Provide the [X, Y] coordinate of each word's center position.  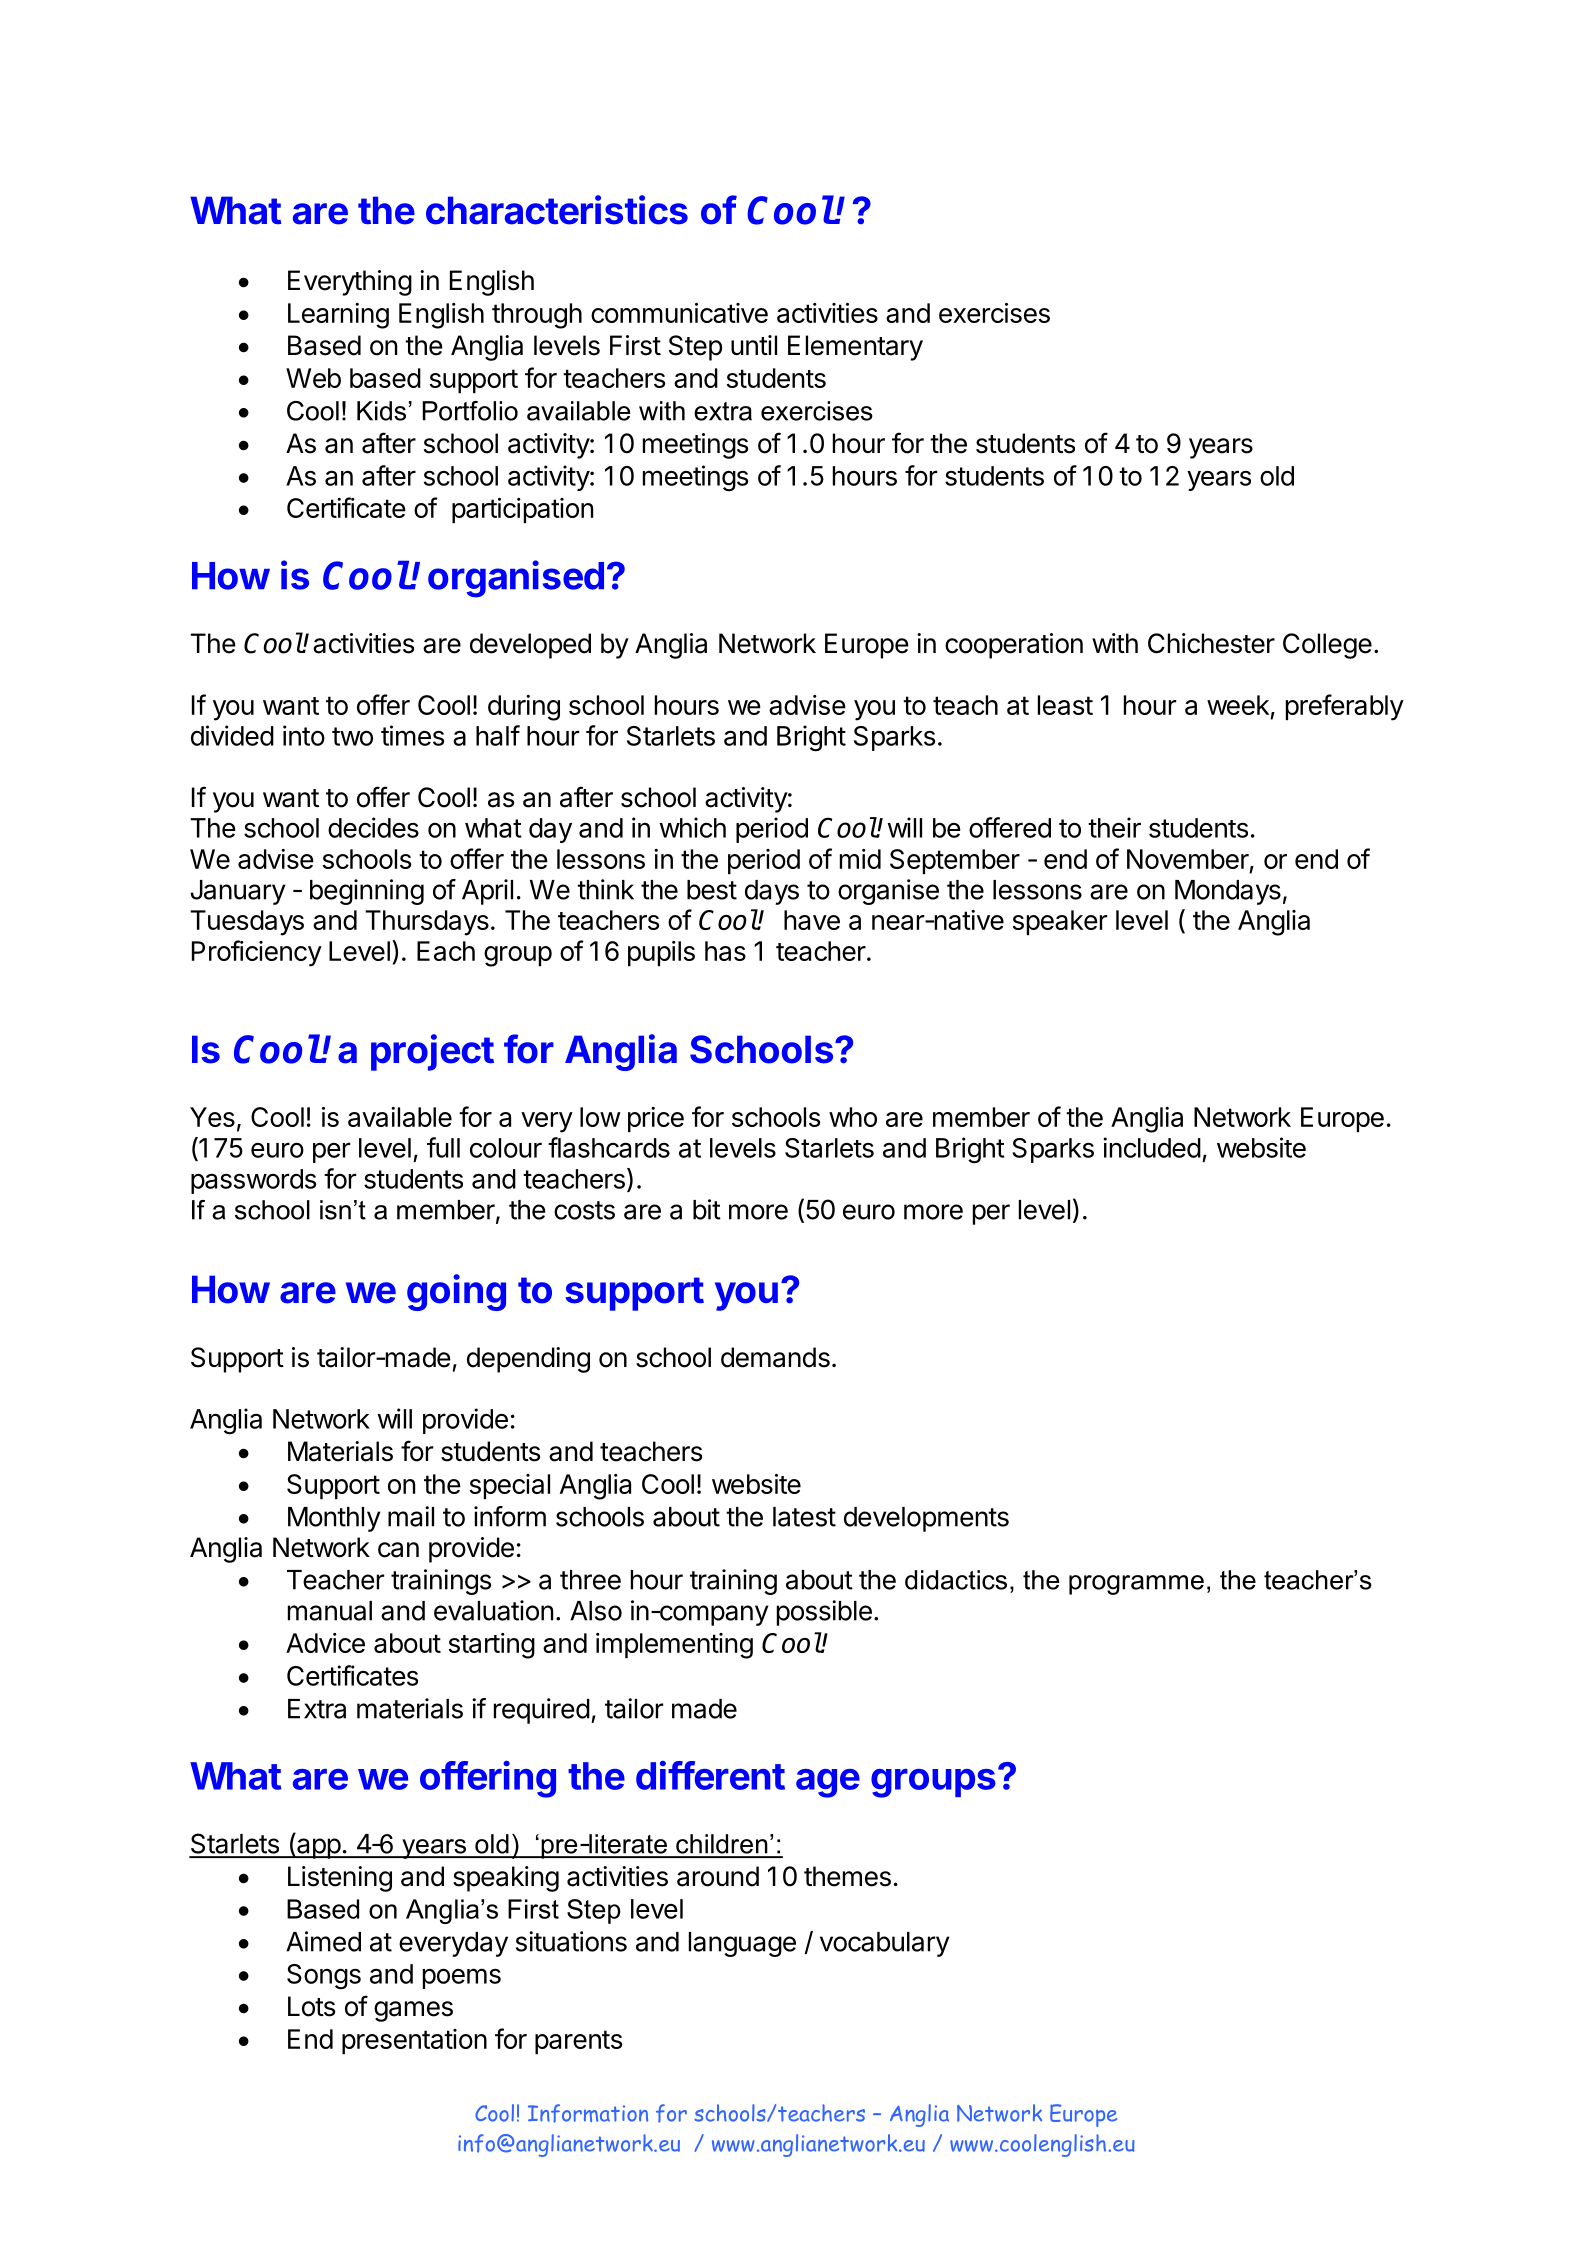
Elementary [855, 348]
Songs [324, 1977]
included [1152, 1147]
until [754, 345]
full [443, 1147]
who [853, 1117]
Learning [338, 316]
